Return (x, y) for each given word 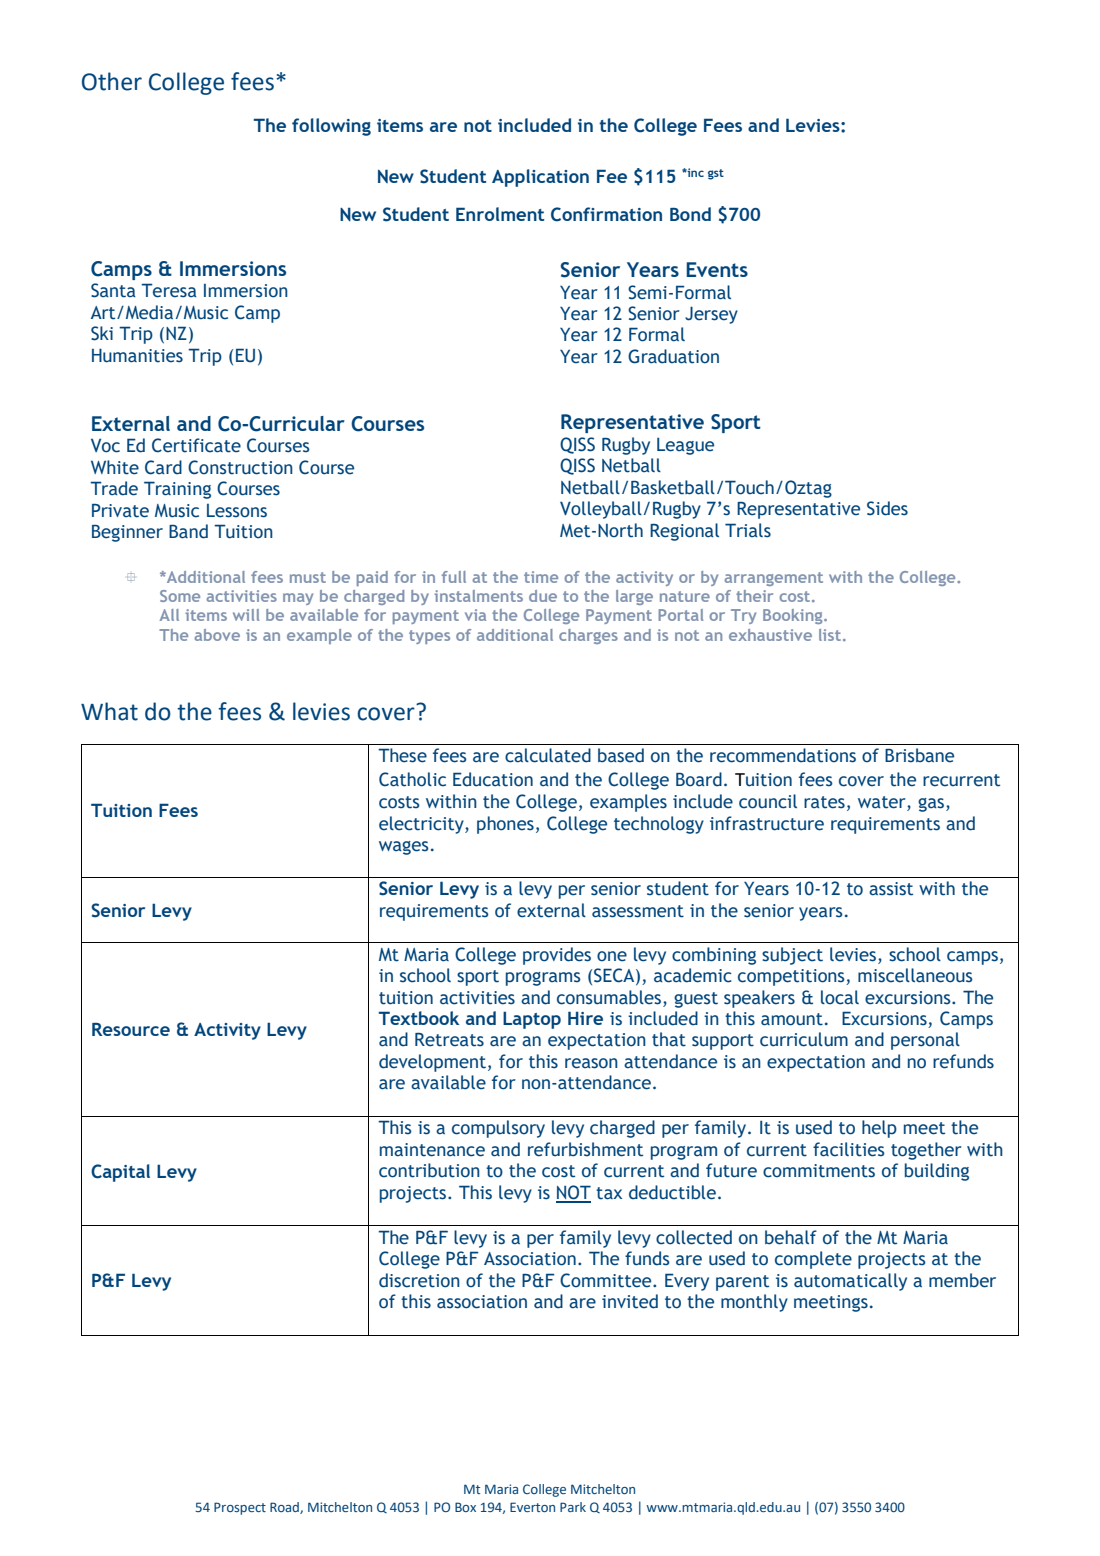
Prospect (240, 1508)
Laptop (532, 1020)
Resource (131, 1029)
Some (180, 596)
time (541, 577)
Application (540, 178)
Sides (887, 508)
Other (112, 81)
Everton (532, 1507)
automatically (850, 1282)
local (840, 997)
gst (716, 174)
